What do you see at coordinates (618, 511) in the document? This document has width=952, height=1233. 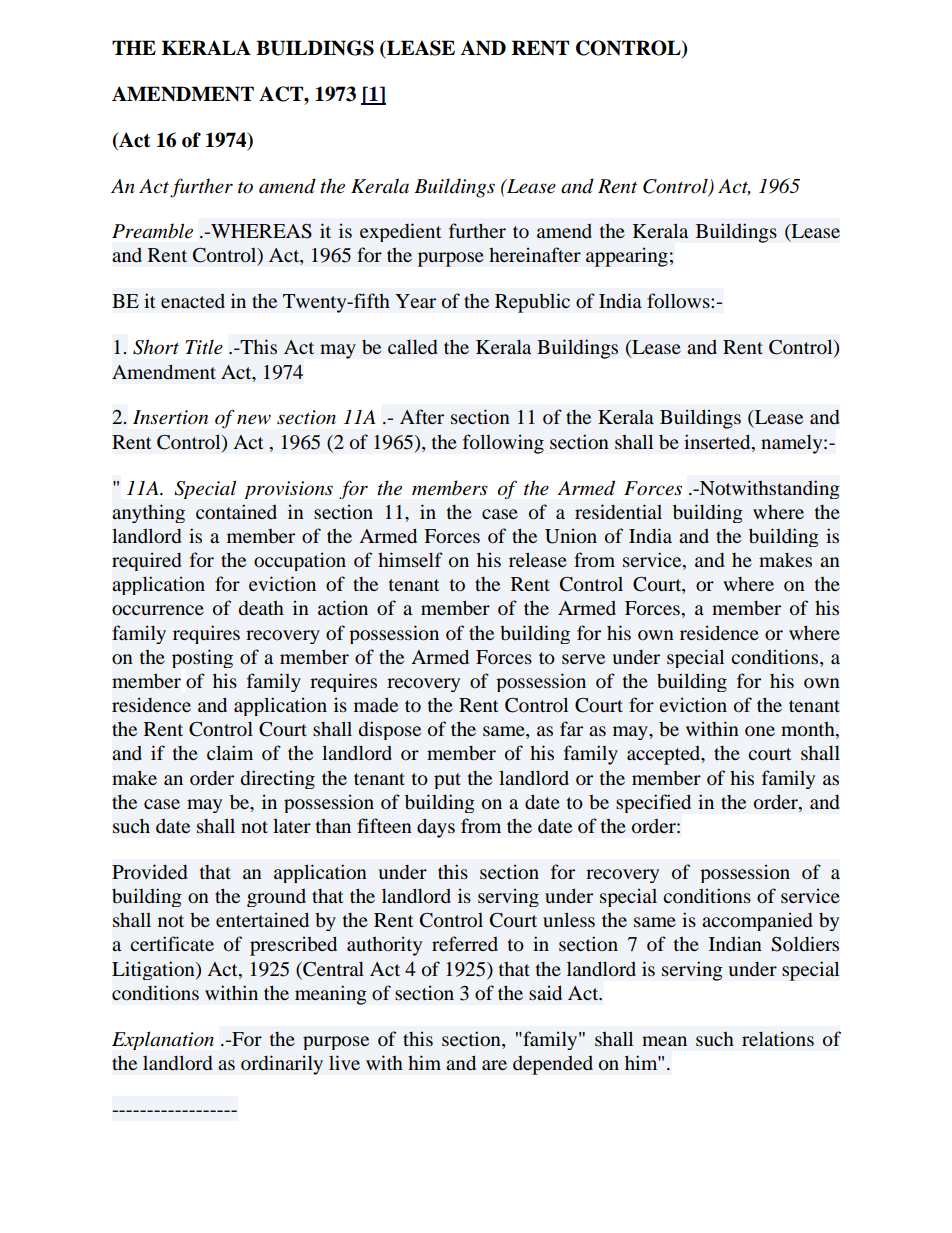 I see `residential` at bounding box center [618, 511].
